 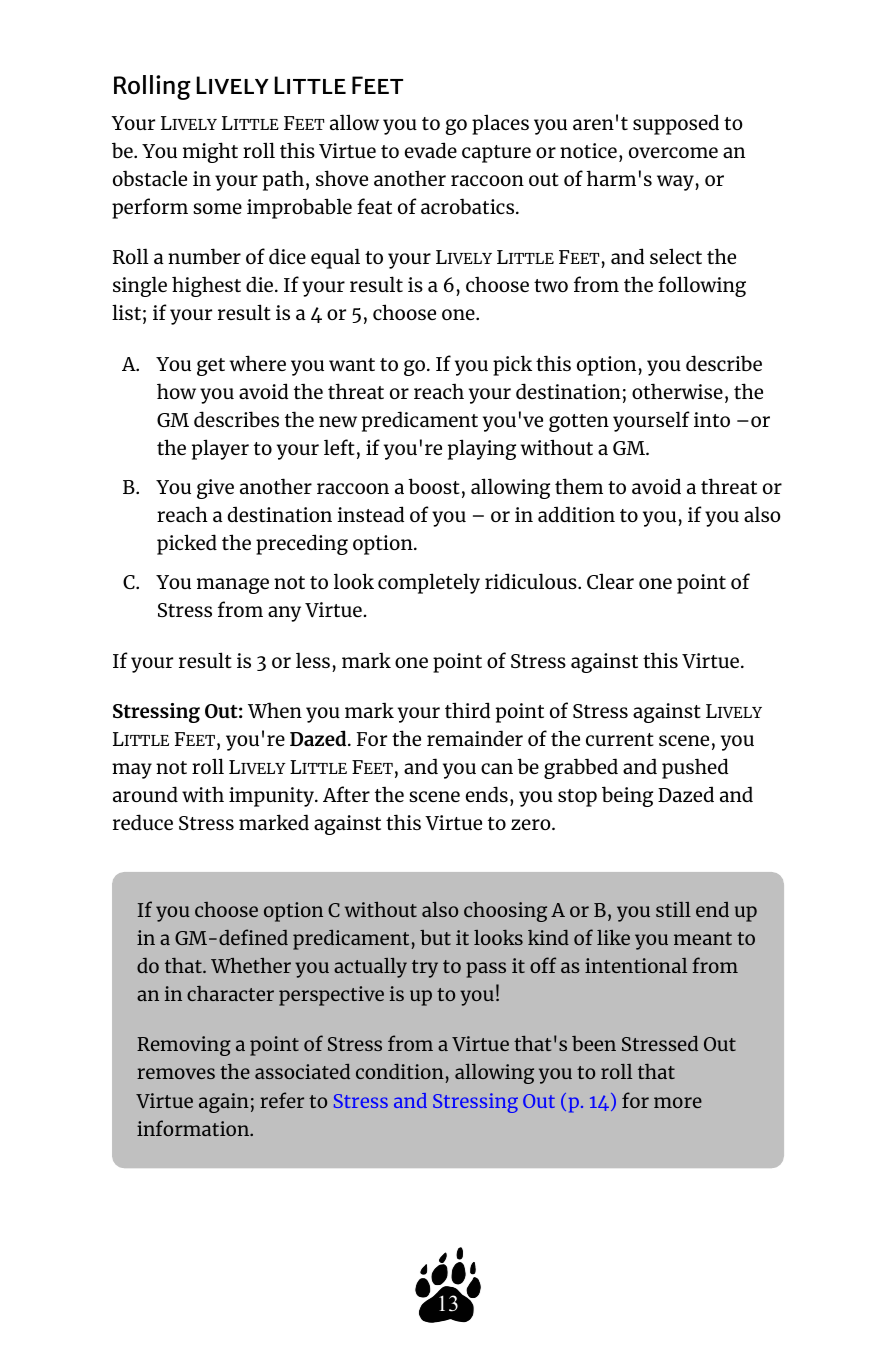 I want to click on information, so click(x=194, y=1128).
